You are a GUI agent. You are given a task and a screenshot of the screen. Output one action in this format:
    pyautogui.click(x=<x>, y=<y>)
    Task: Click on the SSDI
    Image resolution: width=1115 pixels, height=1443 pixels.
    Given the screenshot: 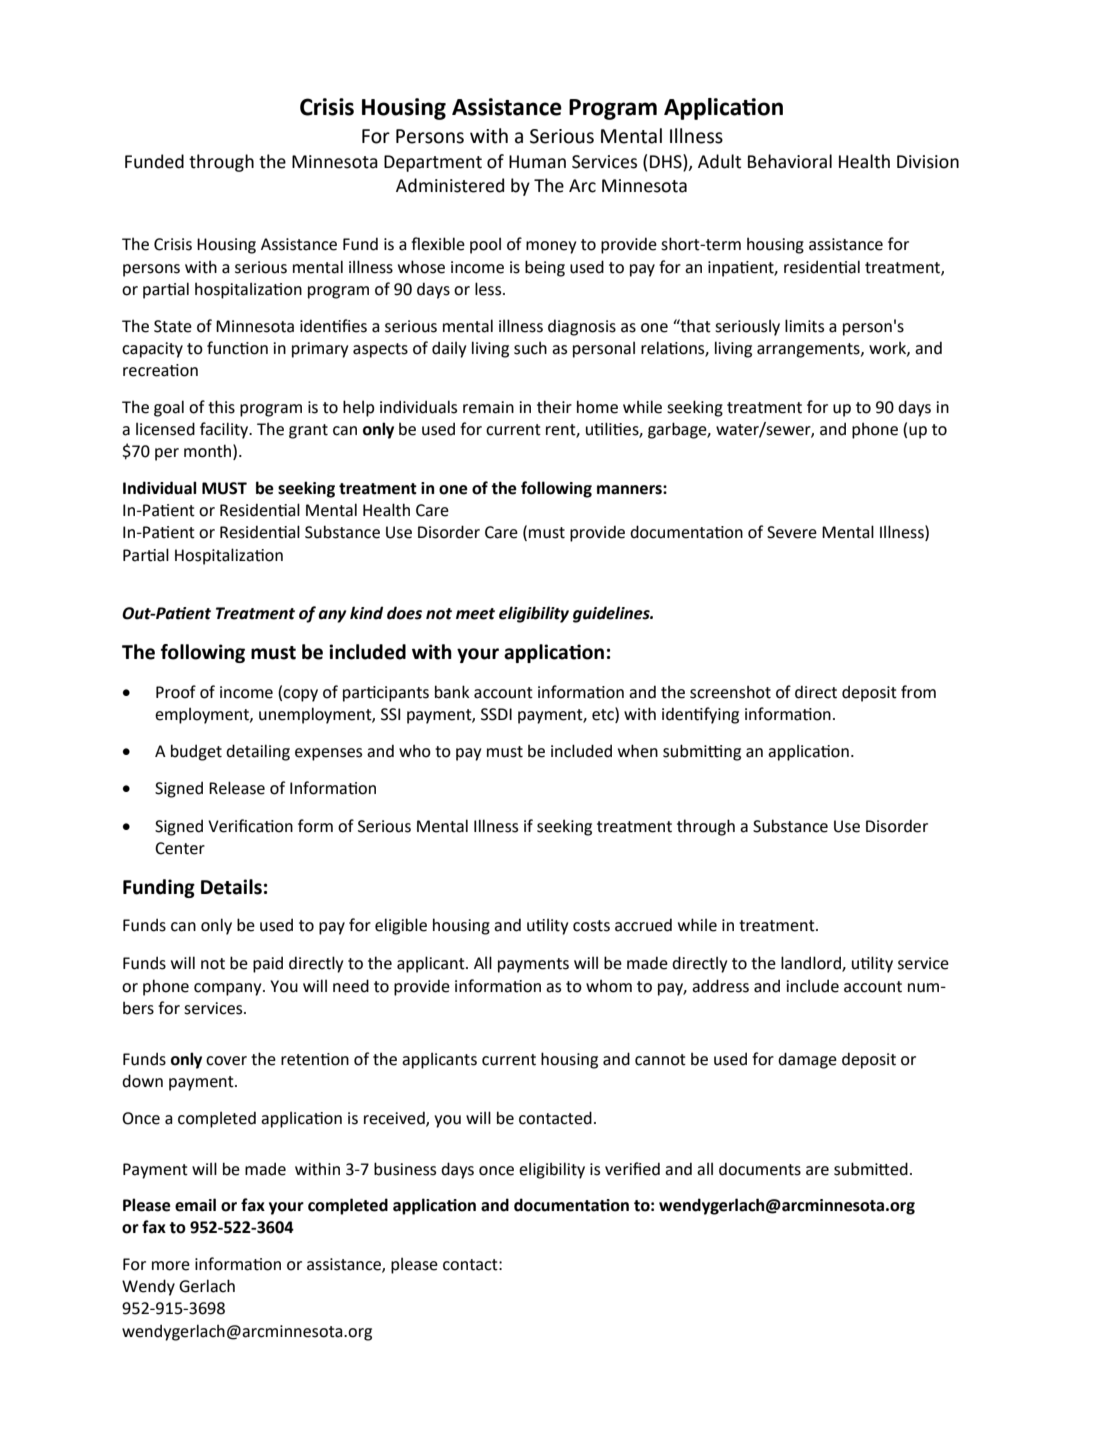 What is the action you would take?
    pyautogui.click(x=496, y=714)
